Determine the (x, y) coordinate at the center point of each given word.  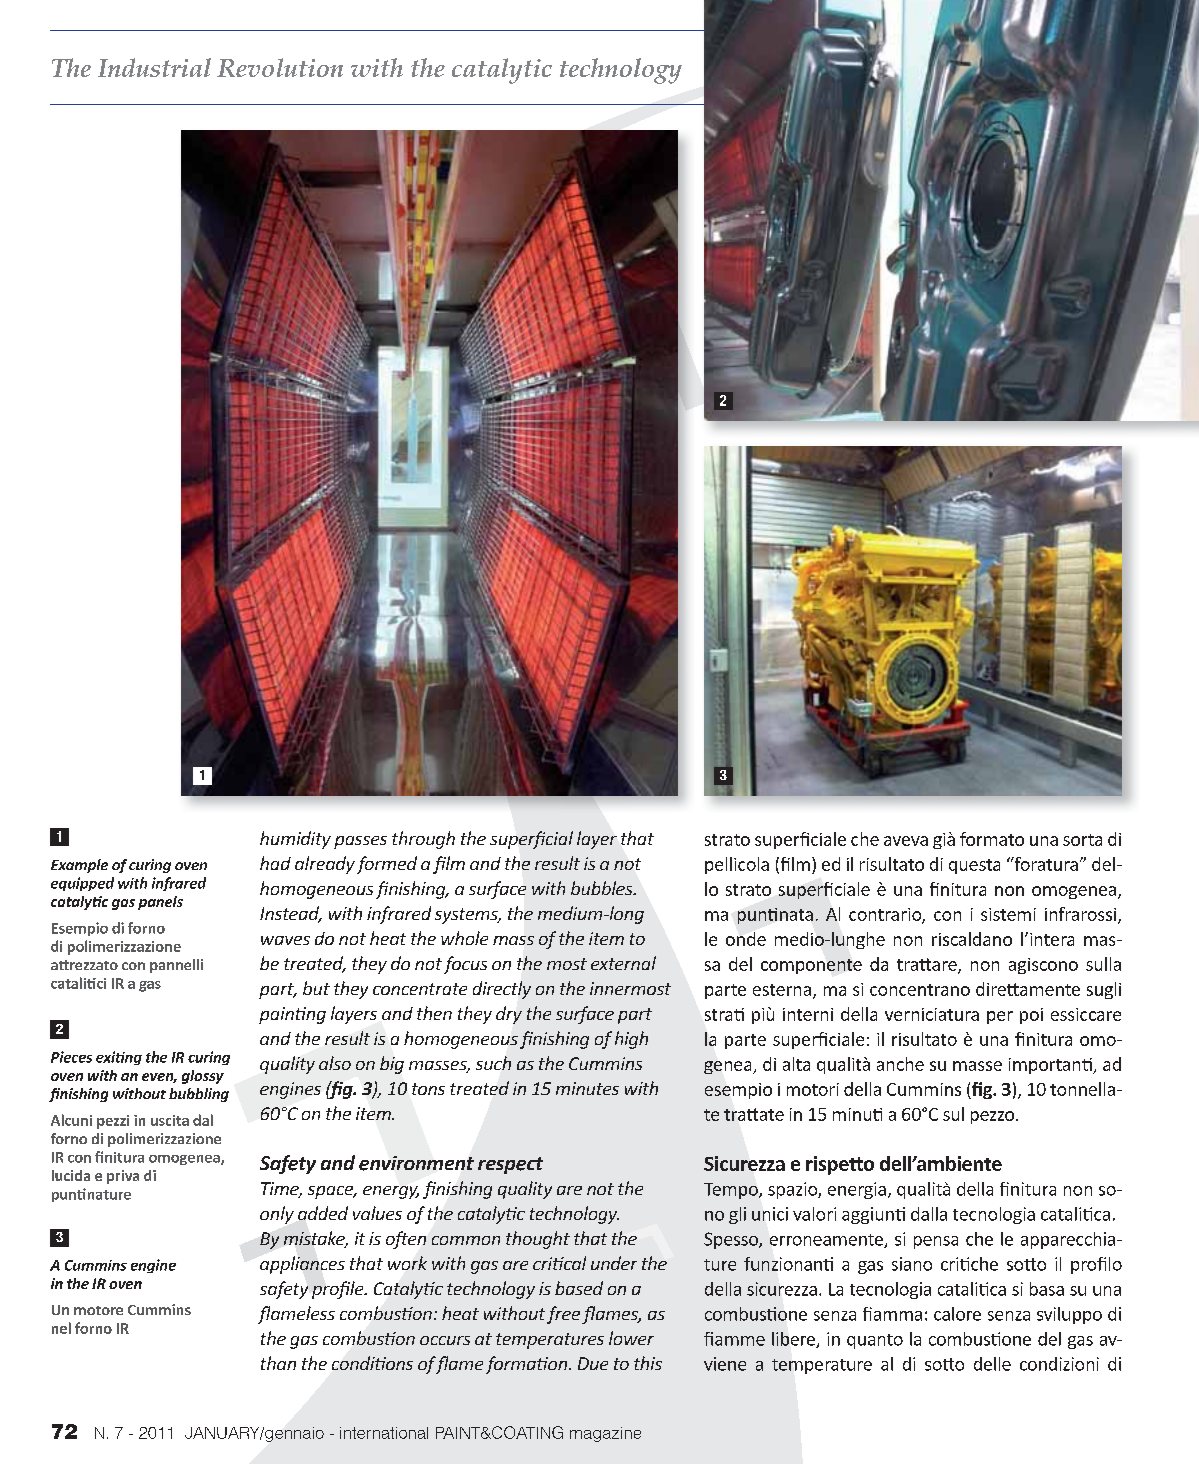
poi (1031, 1016)
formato (992, 839)
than (278, 1363)
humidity (295, 840)
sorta (1082, 840)
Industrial (154, 67)
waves (285, 940)
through (423, 840)
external (623, 963)
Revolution (280, 67)
